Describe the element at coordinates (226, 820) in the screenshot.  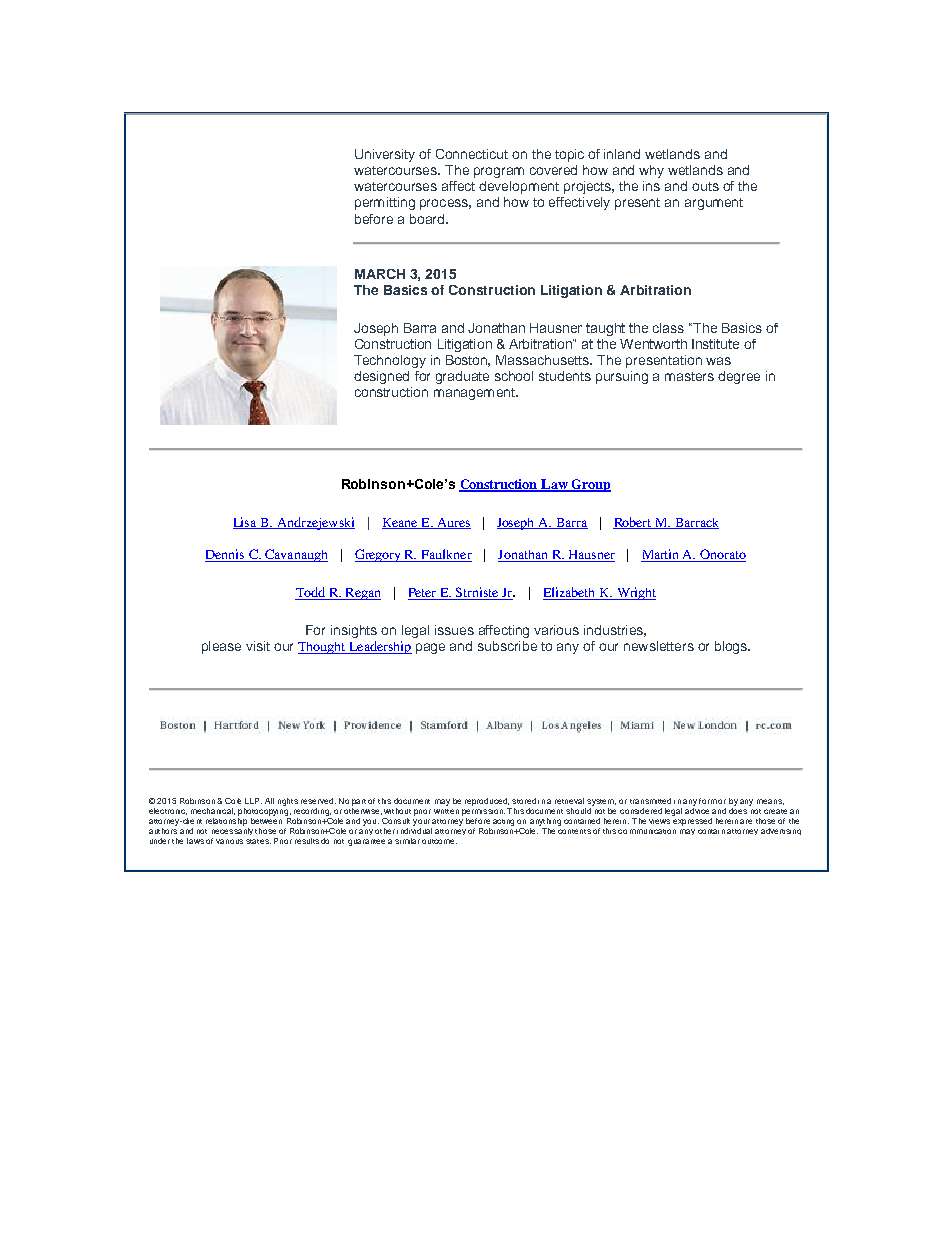
I see `relationship` at that location.
